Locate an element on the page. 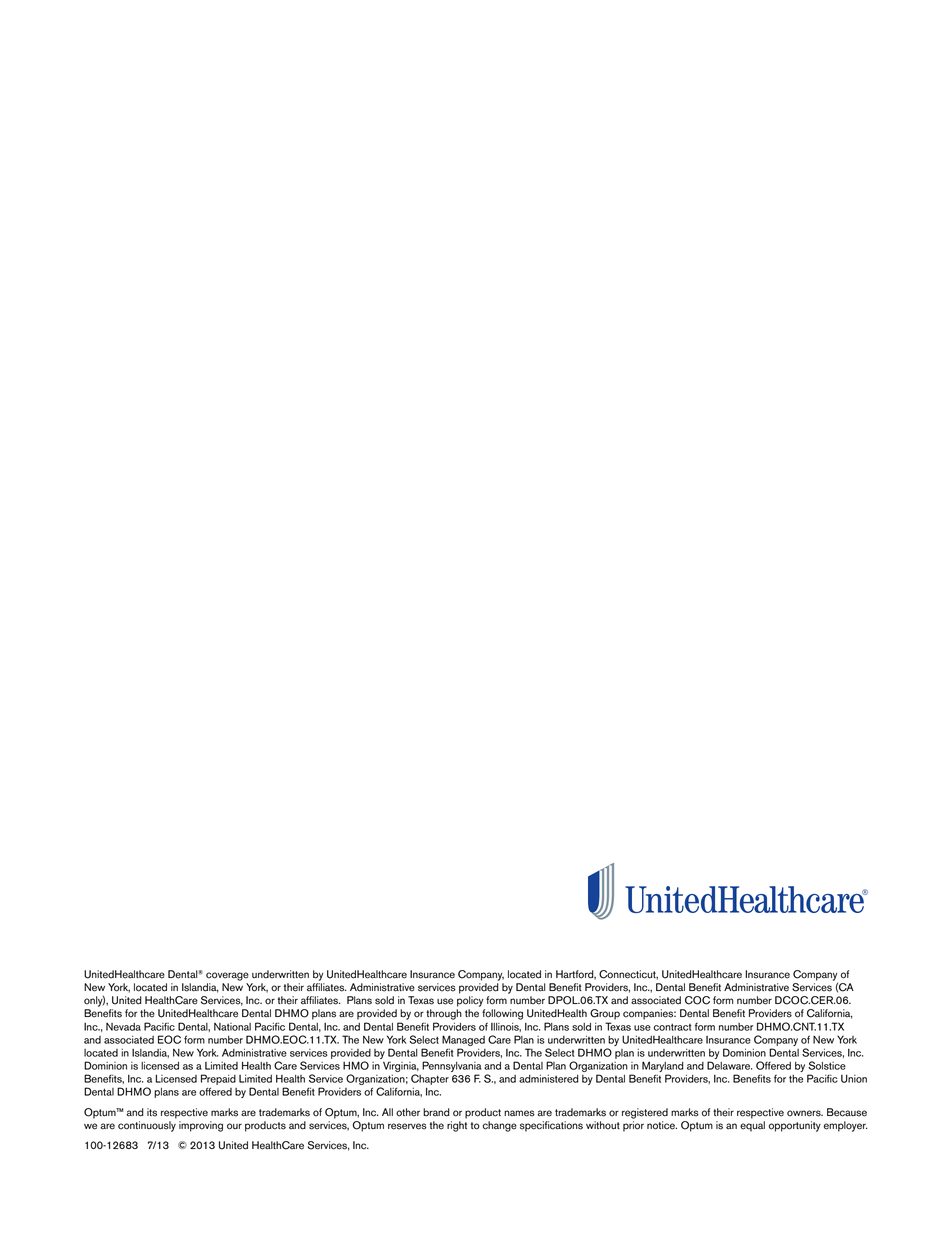 The height and width of the page is (1233, 952). change is located at coordinates (500, 1126).
